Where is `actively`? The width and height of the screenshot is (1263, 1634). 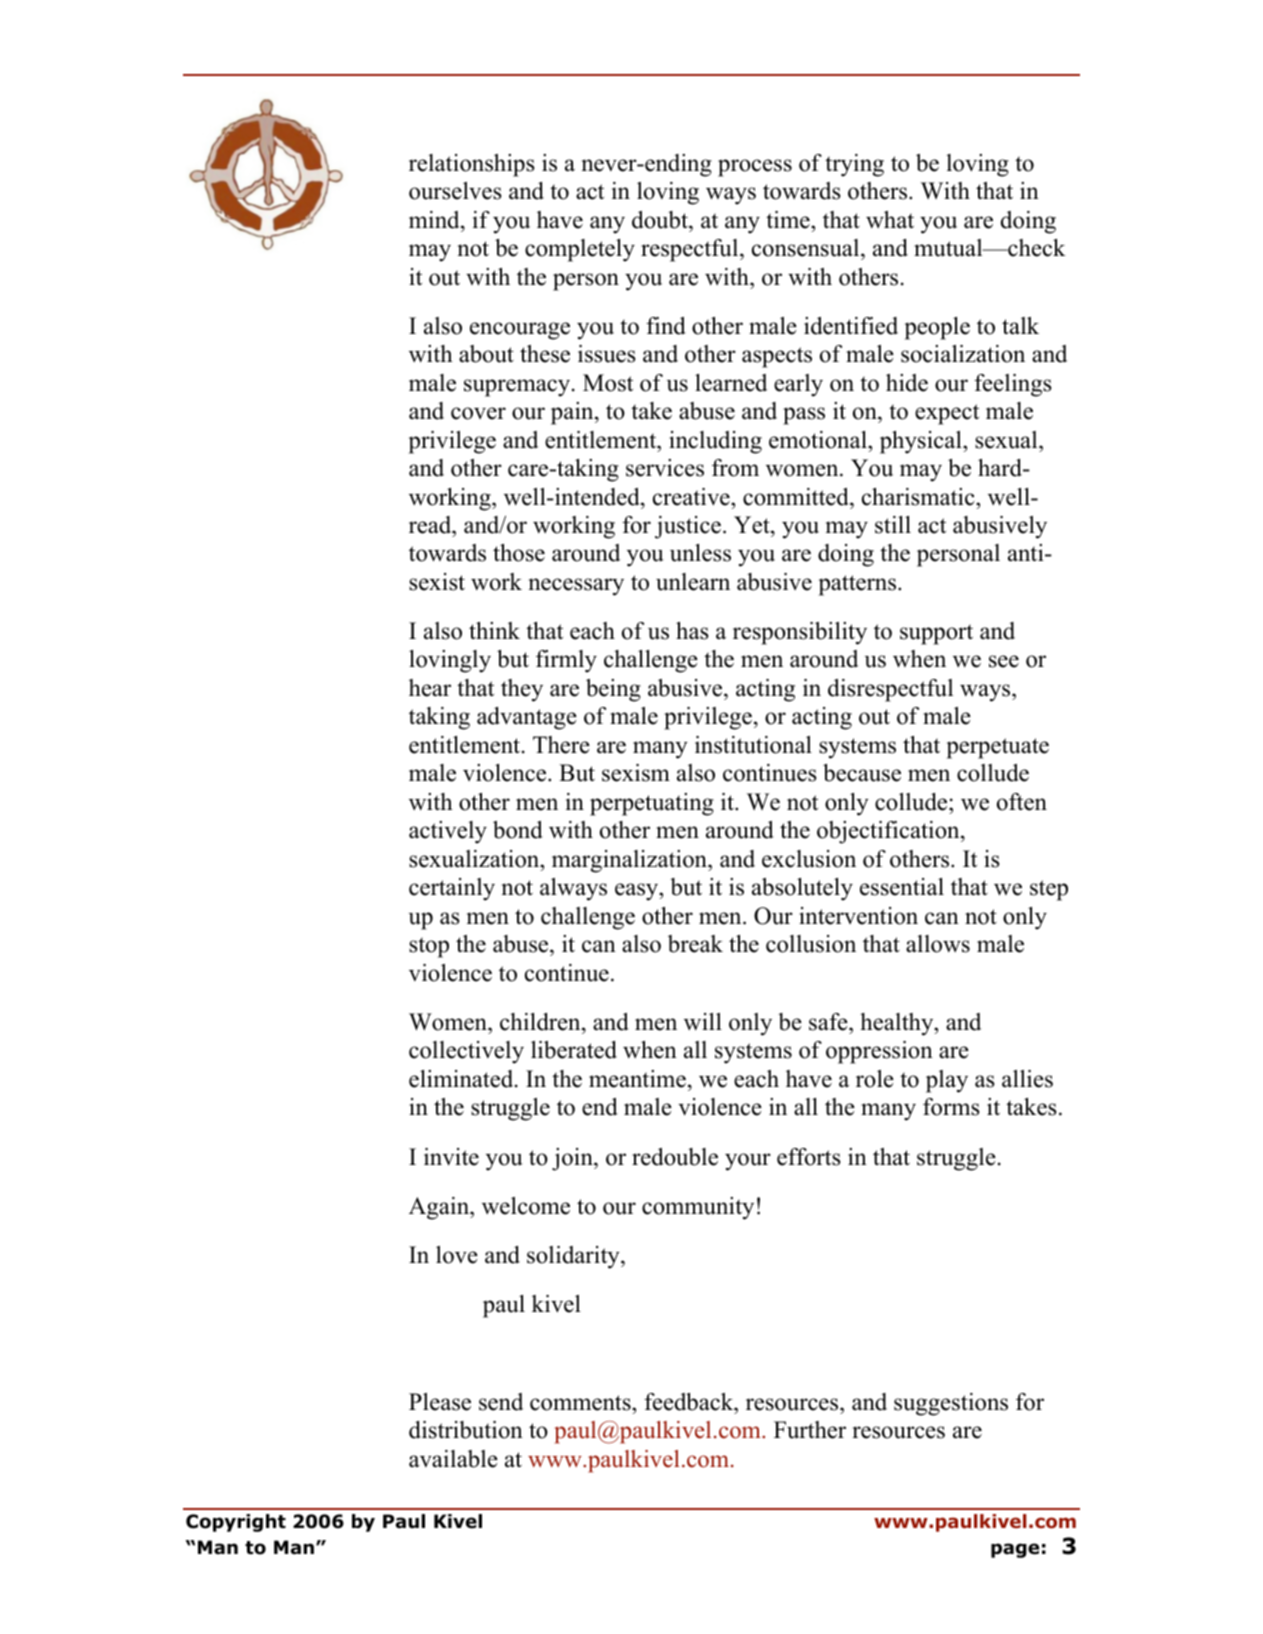 actively is located at coordinates (448, 832).
